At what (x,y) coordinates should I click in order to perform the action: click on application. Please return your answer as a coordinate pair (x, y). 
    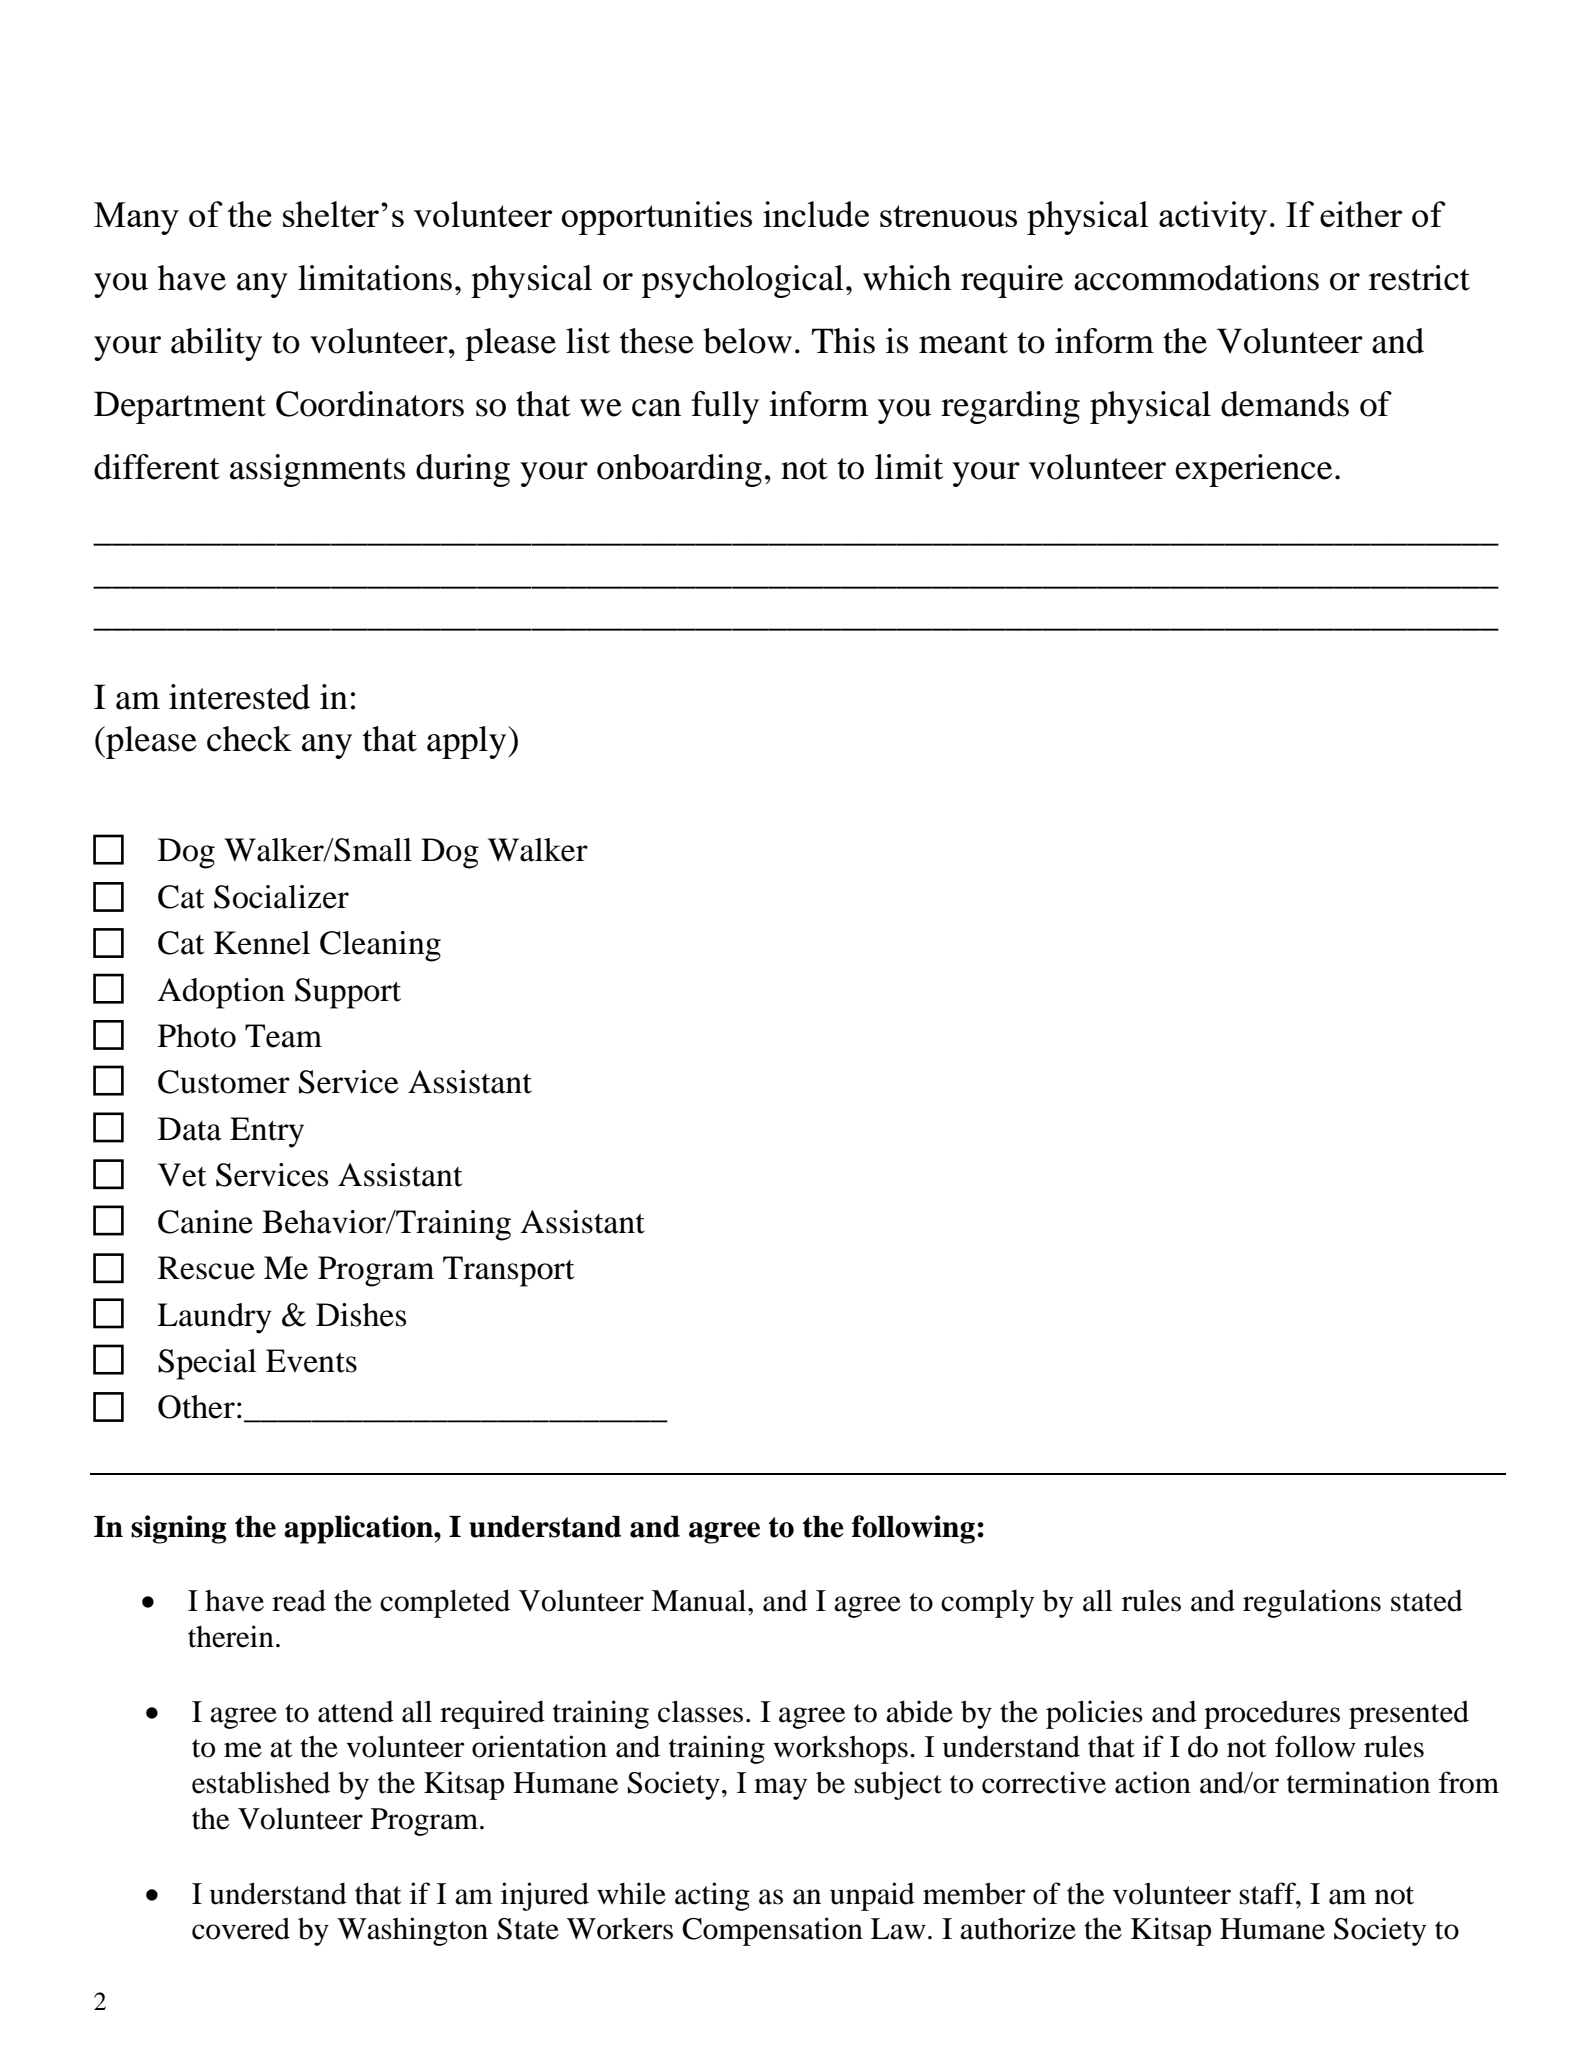
    Looking at the image, I should click on (359, 1529).
